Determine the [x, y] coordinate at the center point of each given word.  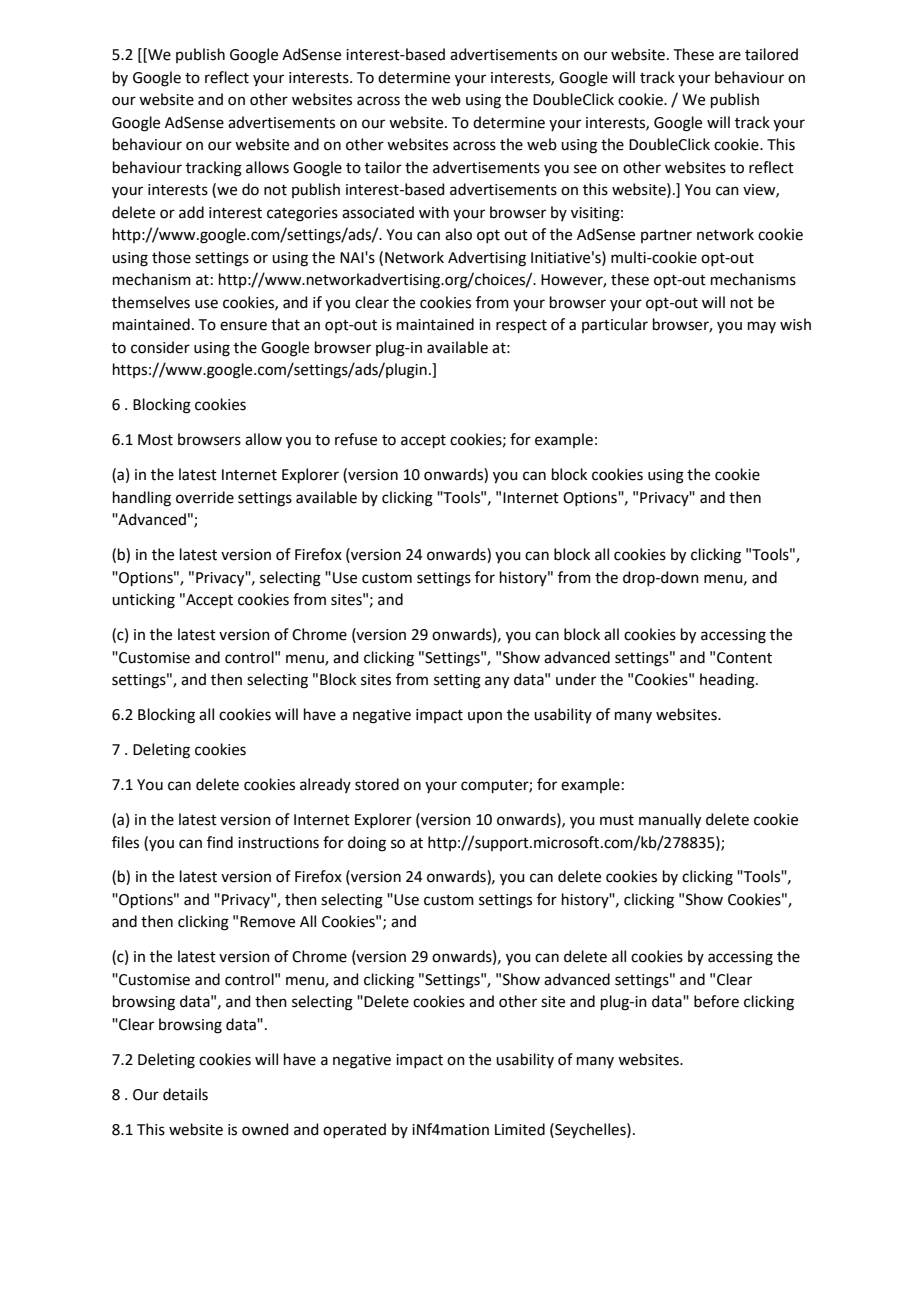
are [730, 56]
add [191, 212]
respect [521, 326]
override [205, 497]
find [220, 842]
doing [367, 844]
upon [485, 717]
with [434, 212]
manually [670, 821]
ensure [243, 326]
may [762, 327]
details [185, 1094]
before [716, 1001]
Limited [520, 1129]
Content [744, 658]
